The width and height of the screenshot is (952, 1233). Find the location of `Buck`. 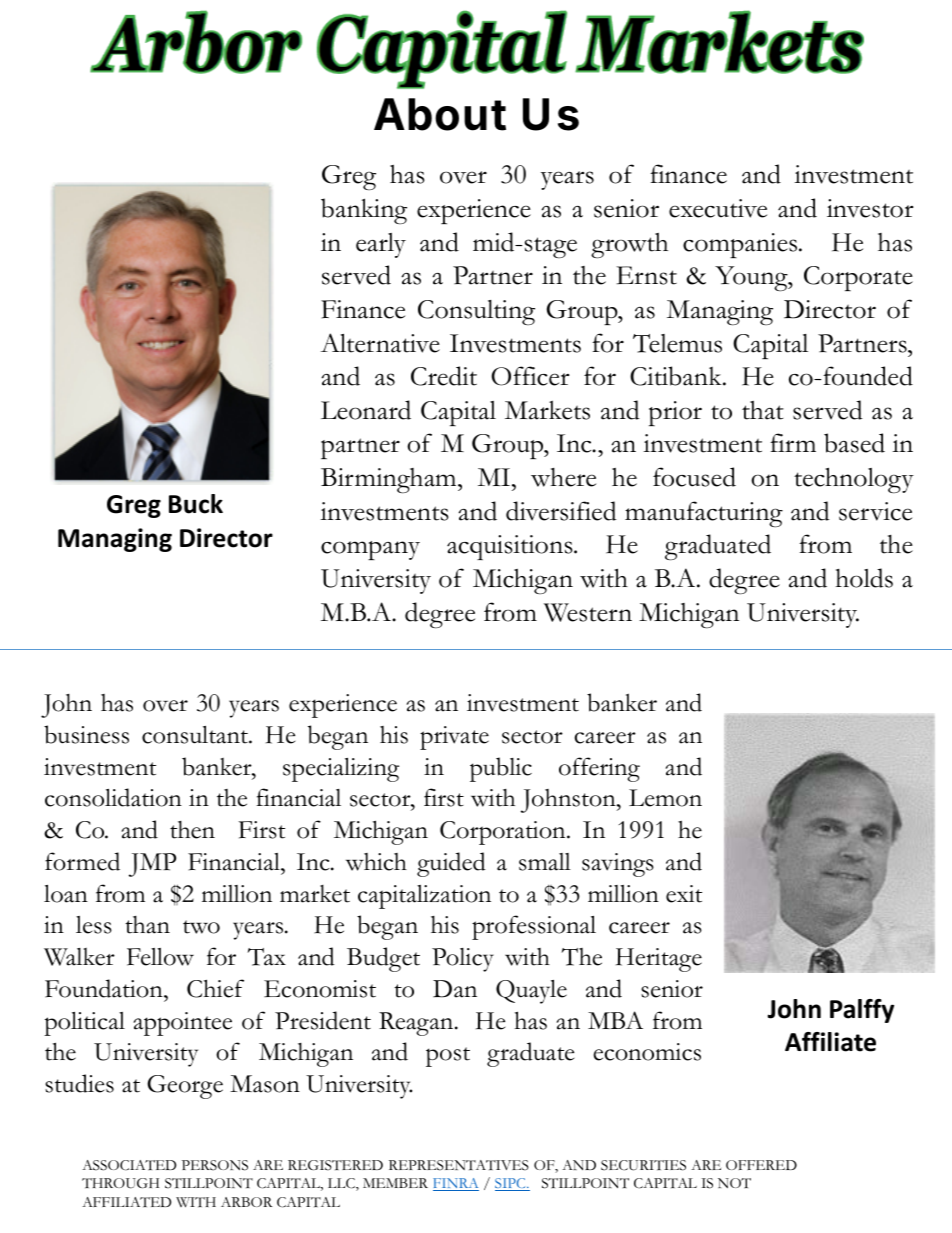

Buck is located at coordinates (196, 504).
